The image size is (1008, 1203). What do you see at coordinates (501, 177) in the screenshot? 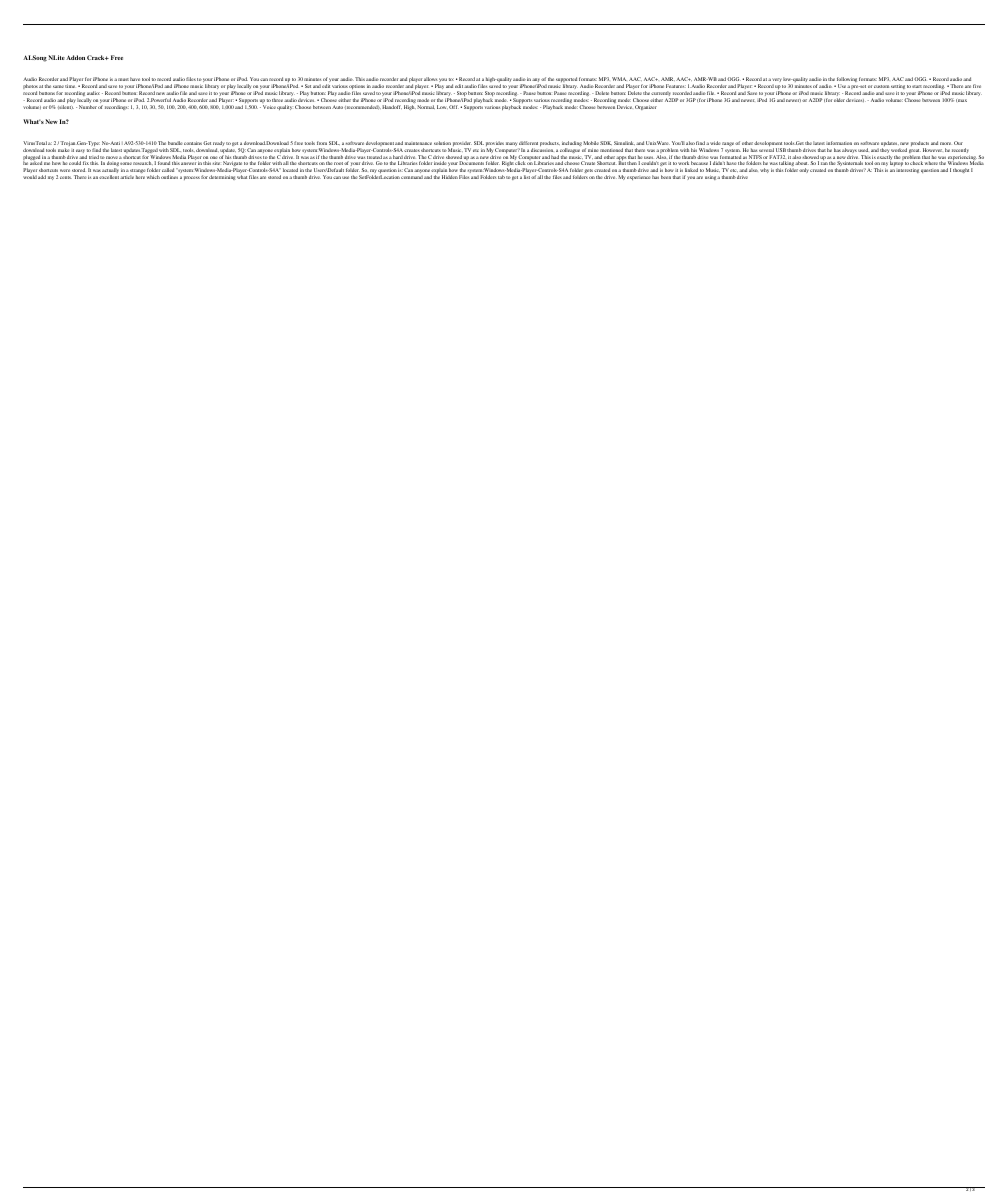
I see `tab` at bounding box center [501, 177].
